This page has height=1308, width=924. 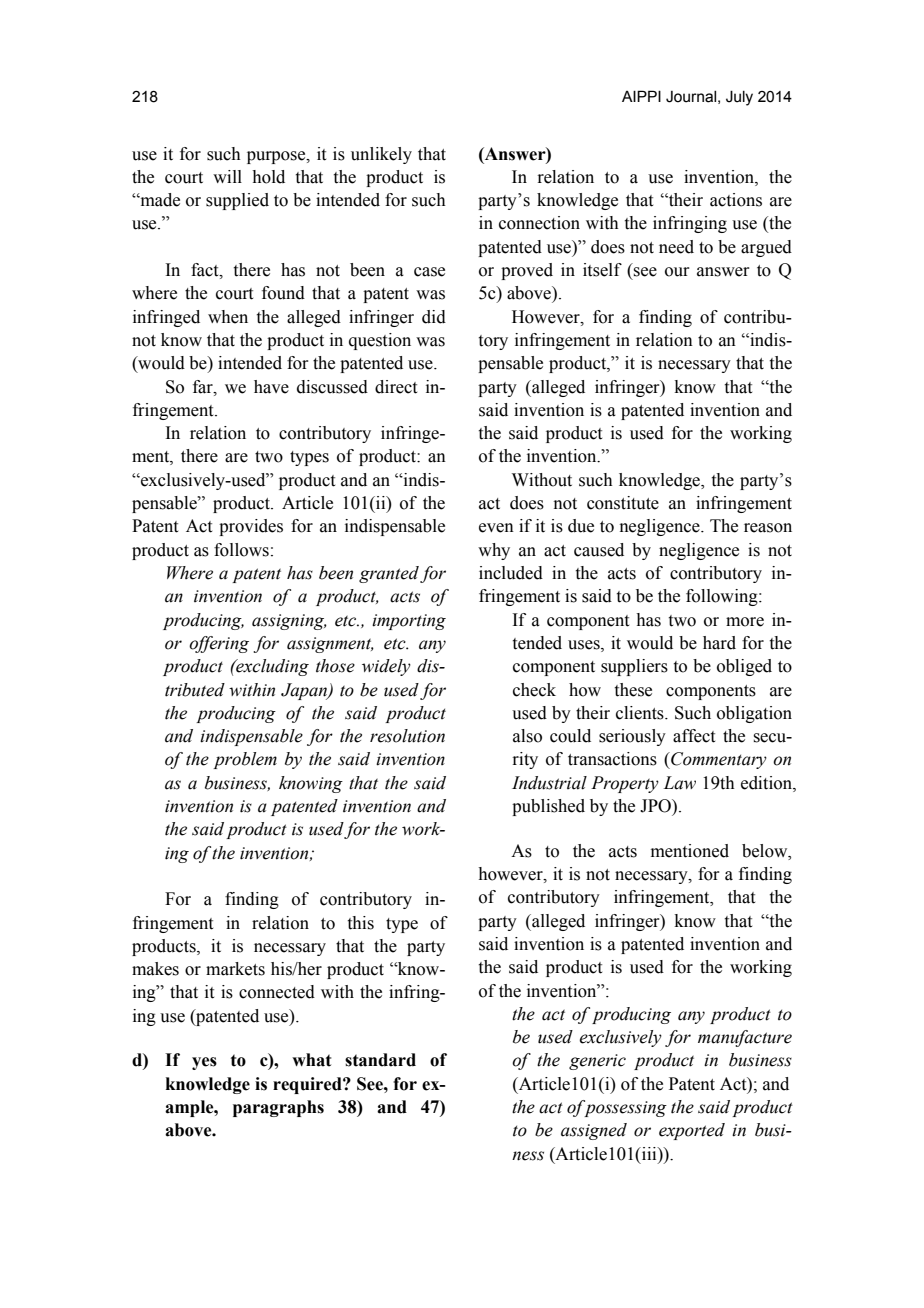 I want to click on will, so click(x=227, y=176).
